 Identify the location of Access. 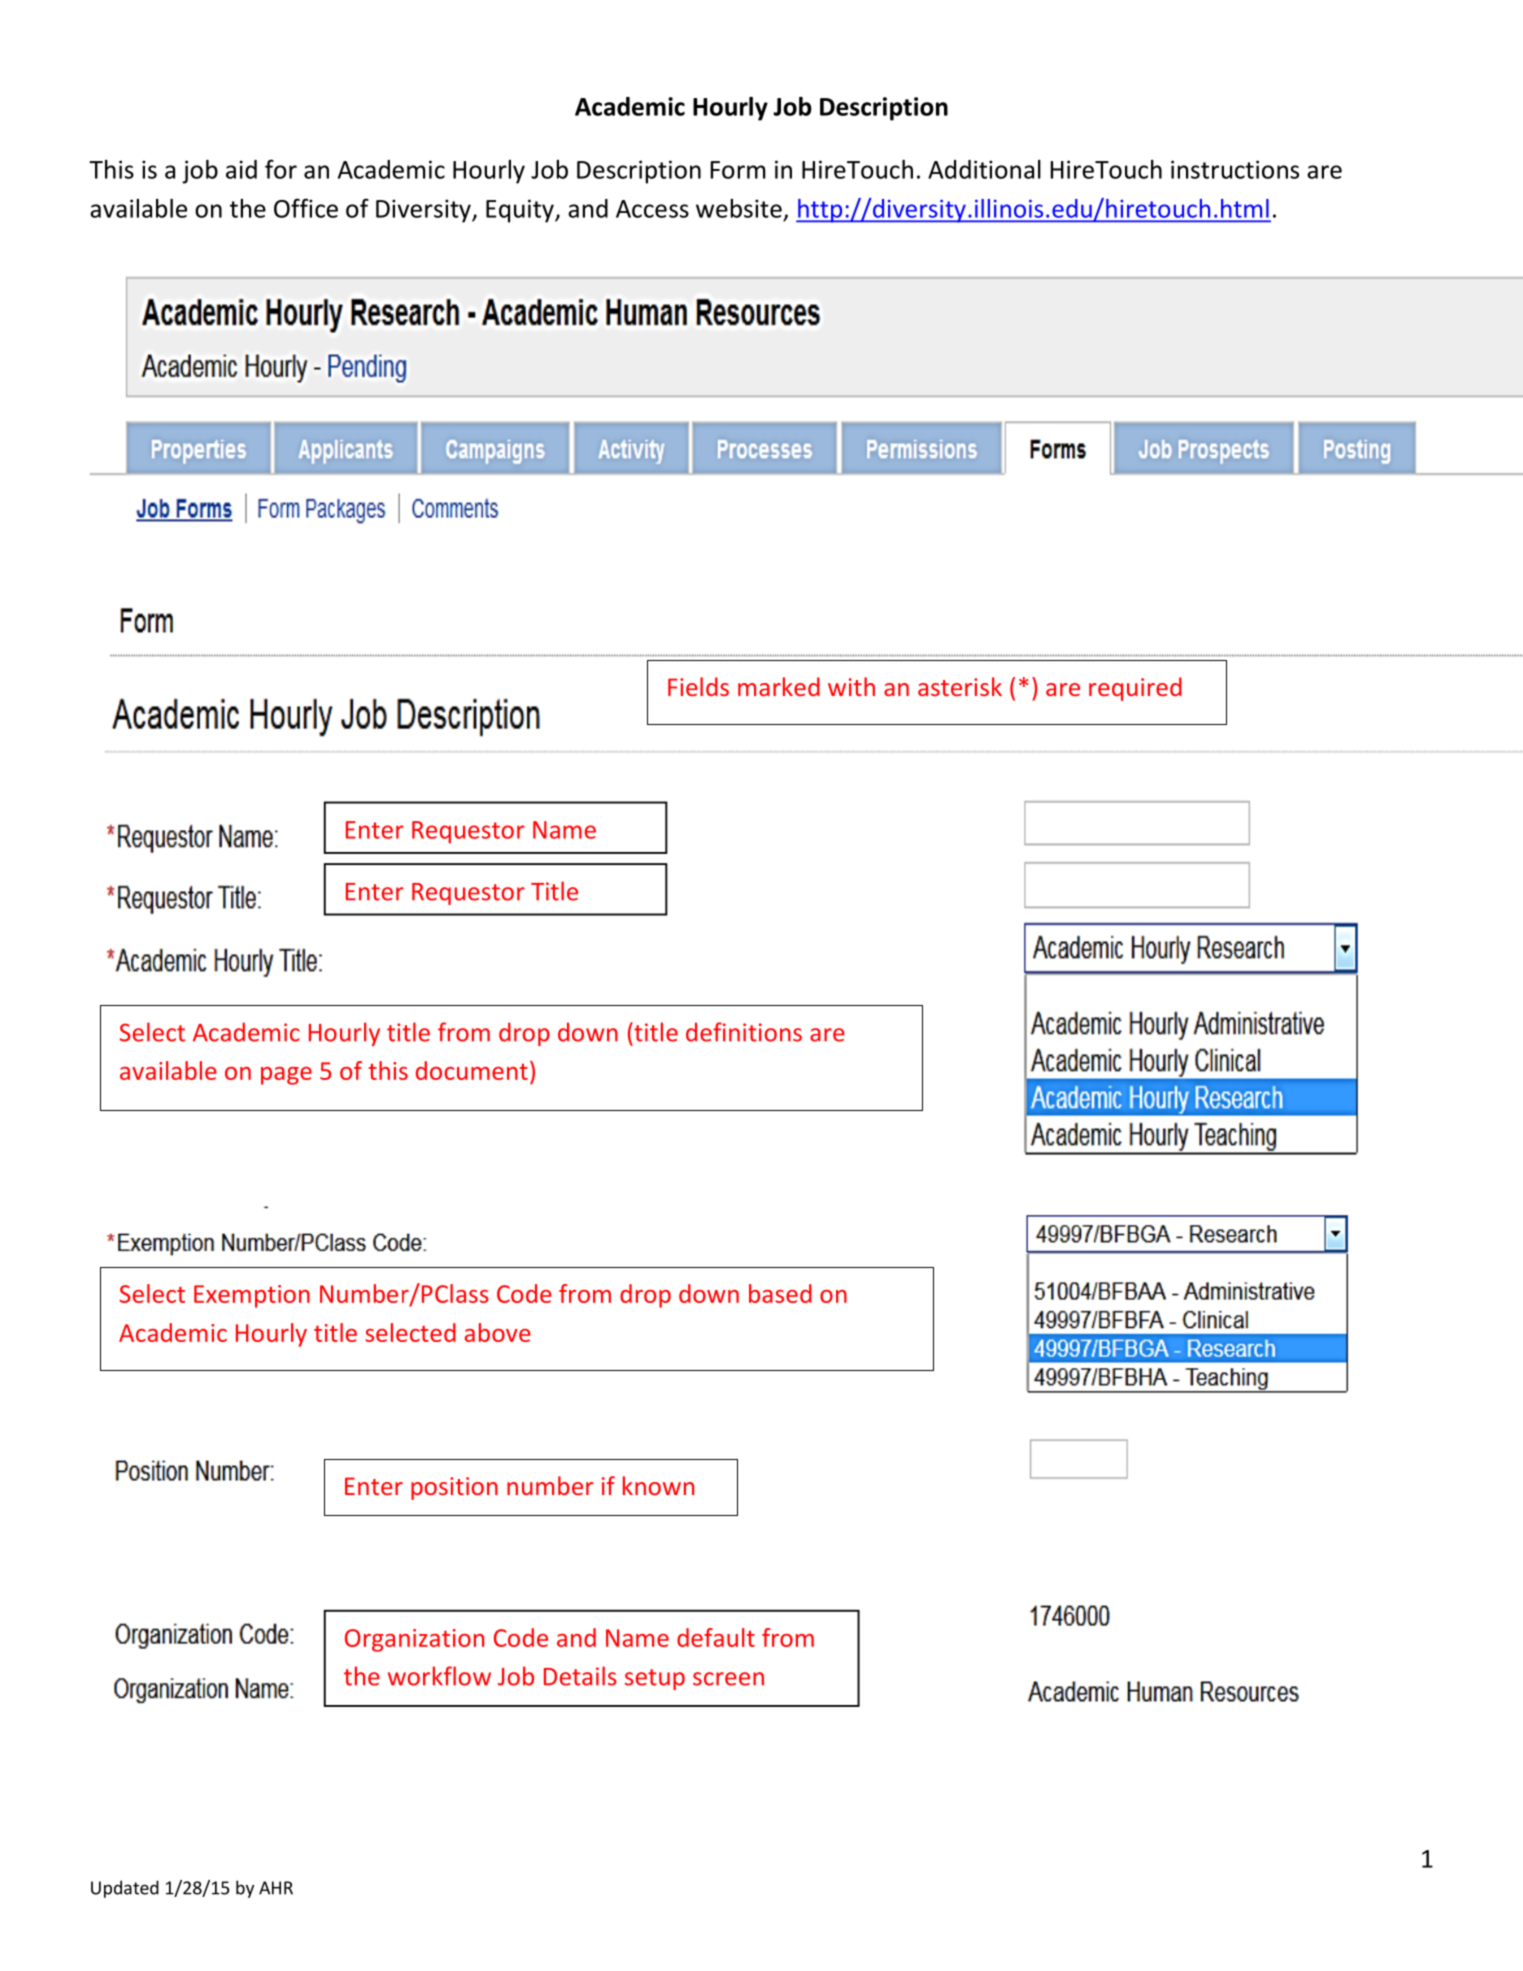
(652, 209).
